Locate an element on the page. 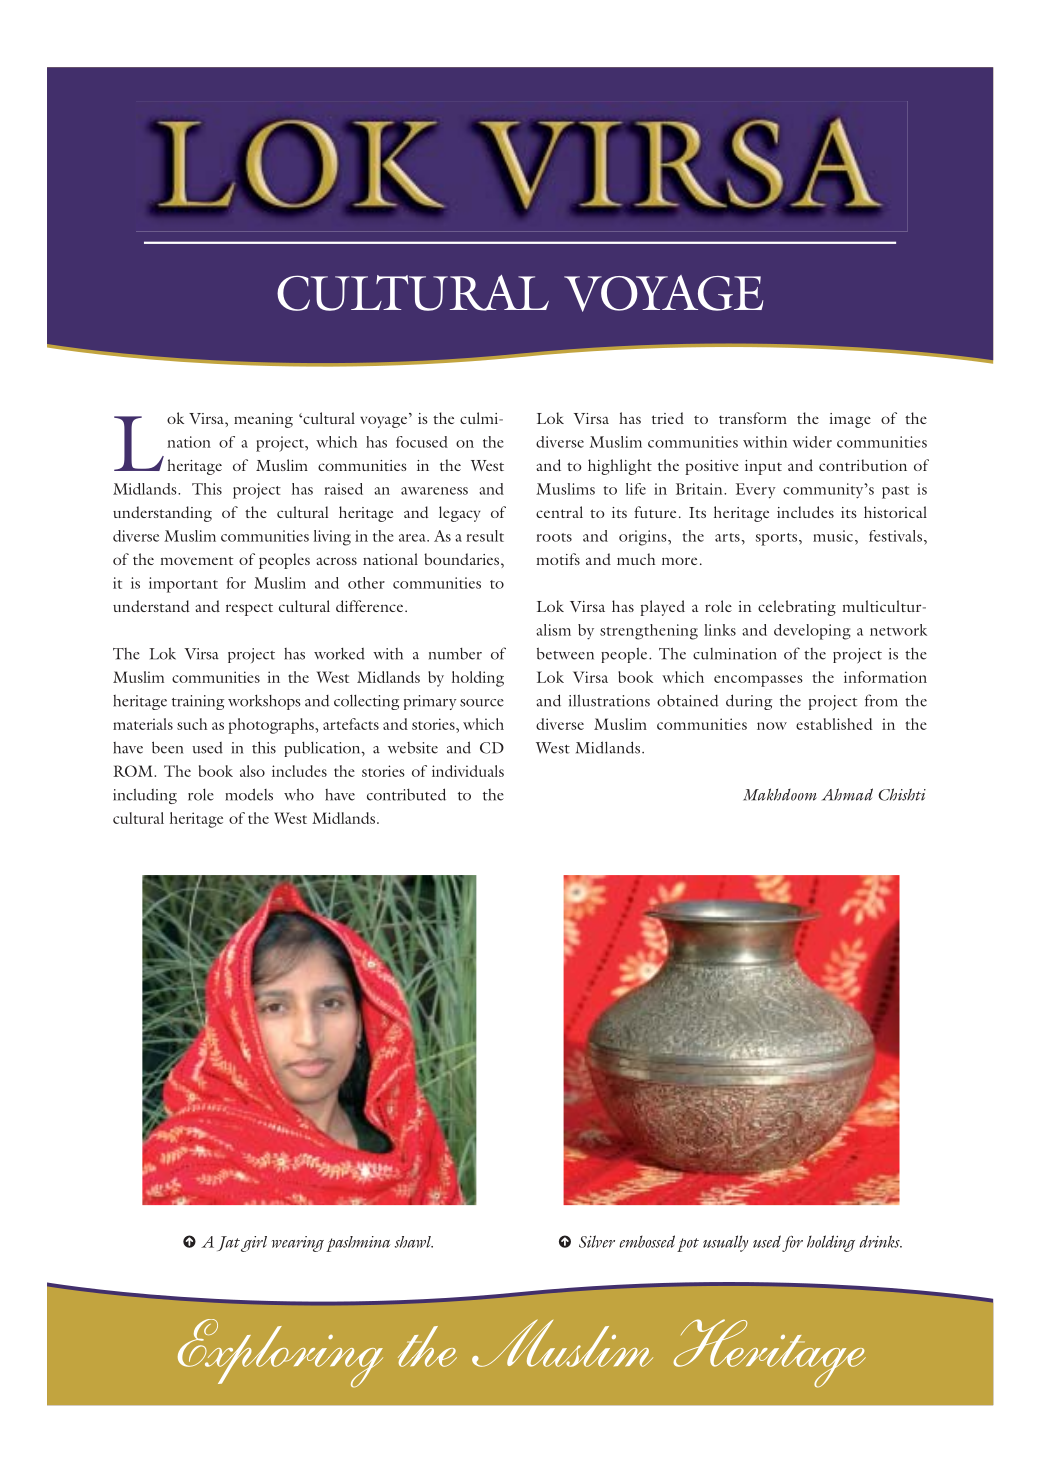  meaning is located at coordinates (263, 420).
